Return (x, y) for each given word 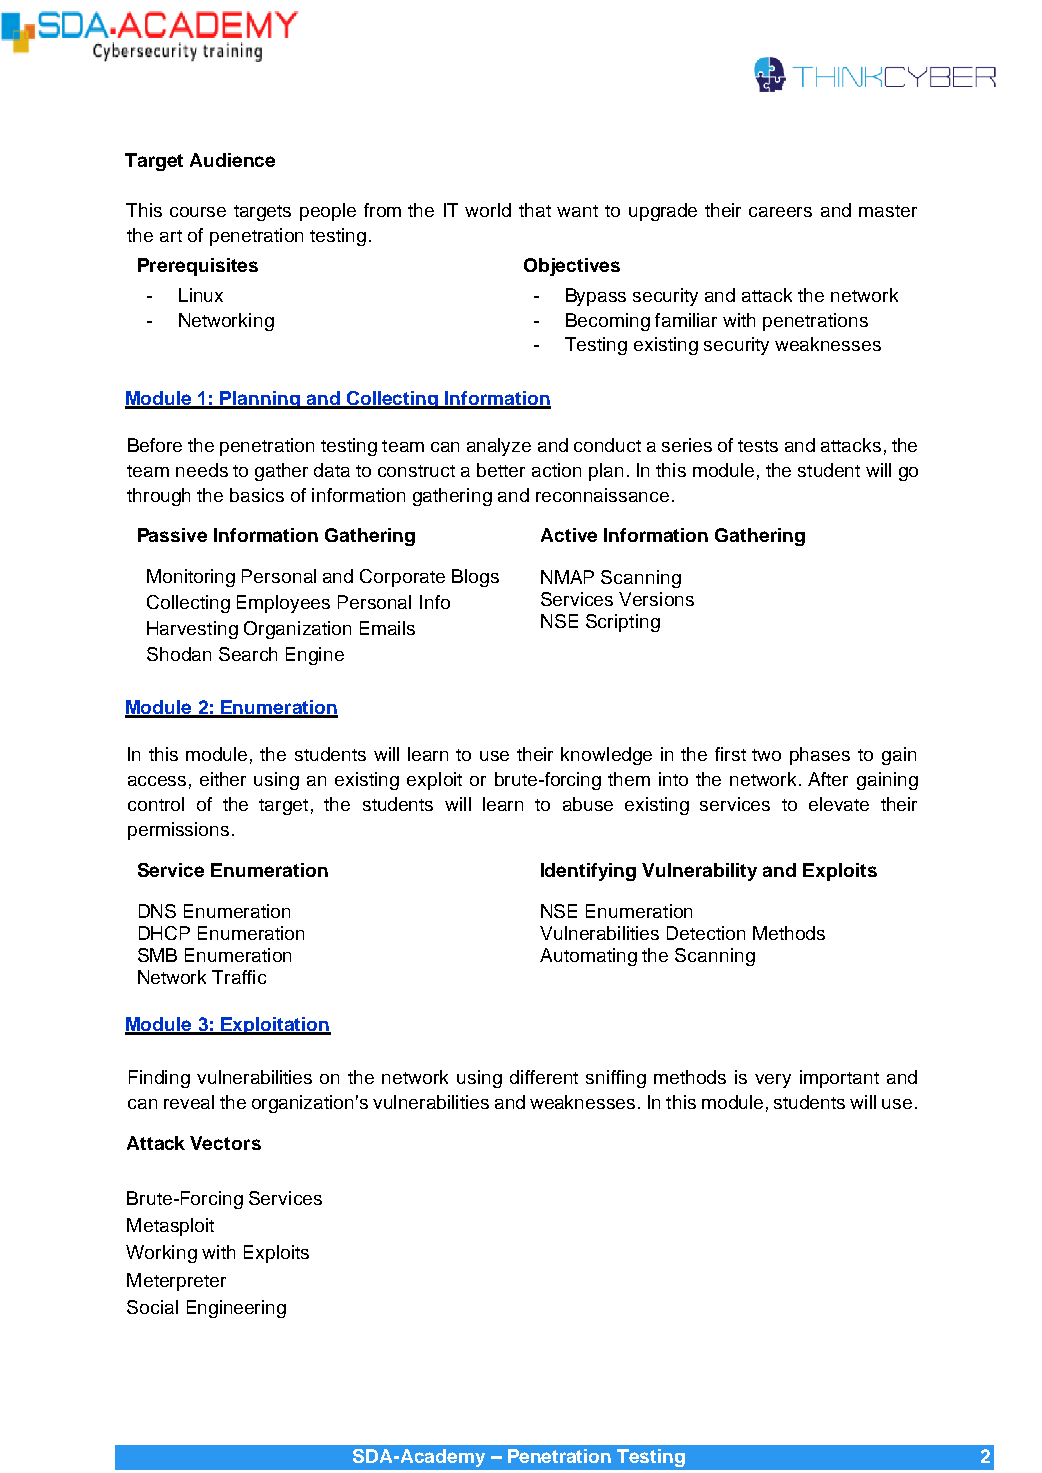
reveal (189, 1102)
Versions (656, 599)
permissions (178, 831)
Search (248, 654)
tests (758, 446)
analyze (499, 447)
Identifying (588, 872)
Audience (232, 160)
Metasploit (170, 1227)
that (535, 210)
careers (780, 212)
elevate (839, 804)
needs (202, 470)
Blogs (475, 578)
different (544, 1077)
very (773, 1081)
